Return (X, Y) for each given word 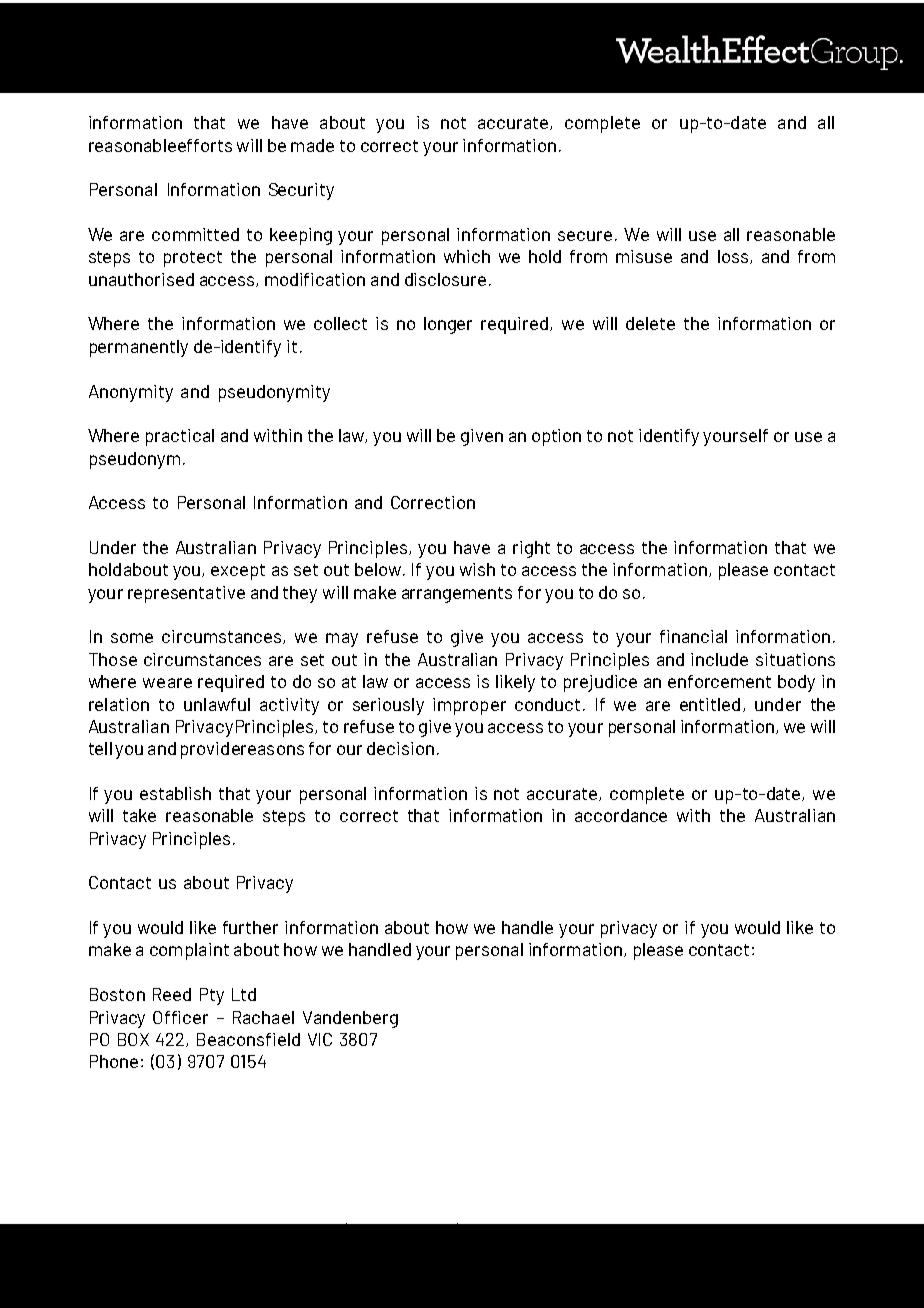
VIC (320, 1039)
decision (400, 748)
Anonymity (131, 393)
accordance (621, 815)
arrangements (457, 595)
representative (186, 594)
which (467, 256)
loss (734, 257)
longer (448, 325)
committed (195, 234)
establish (175, 793)
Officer (180, 1017)
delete (650, 323)
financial (693, 636)
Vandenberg (350, 1019)
